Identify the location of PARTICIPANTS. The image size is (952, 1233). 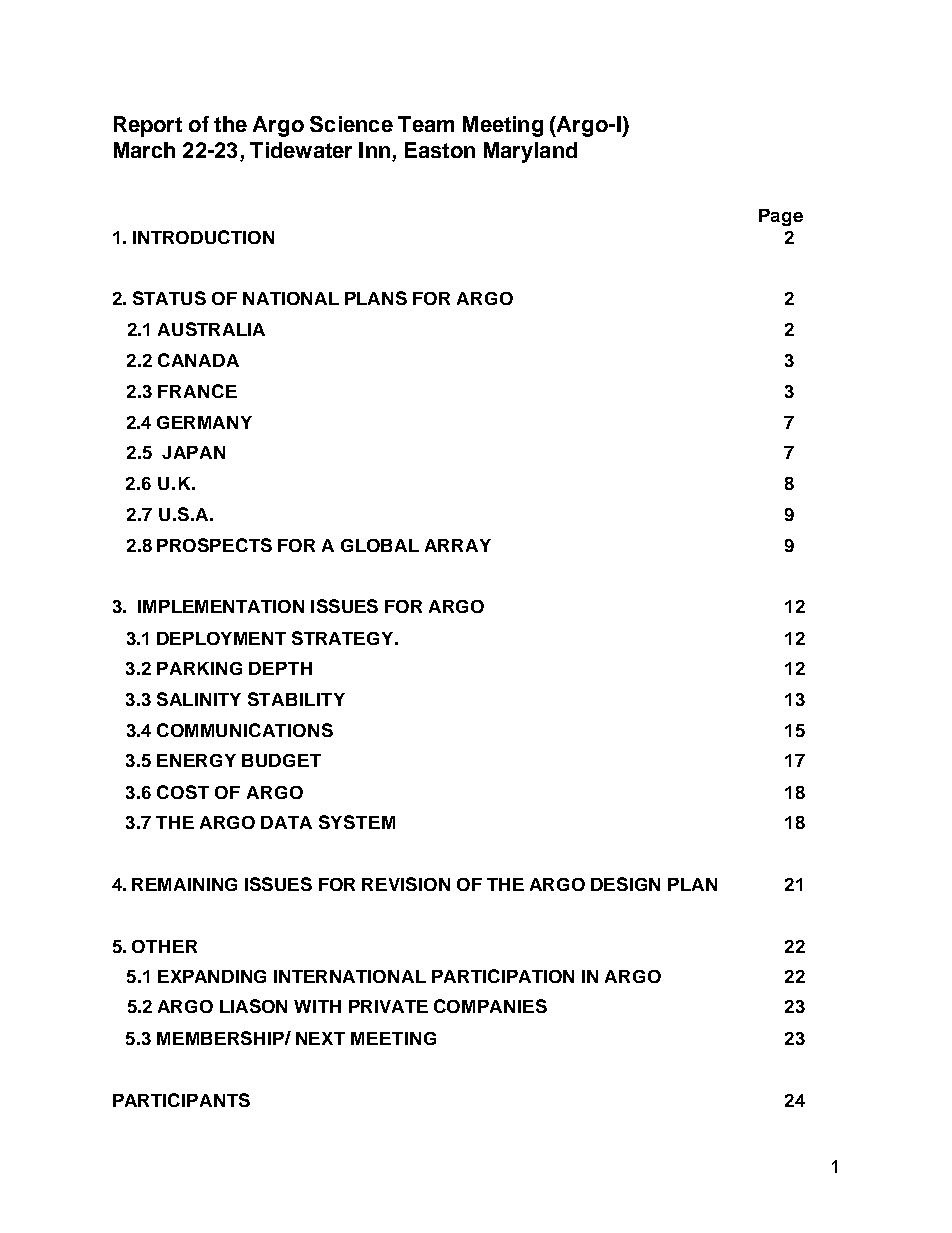
(181, 1100).
